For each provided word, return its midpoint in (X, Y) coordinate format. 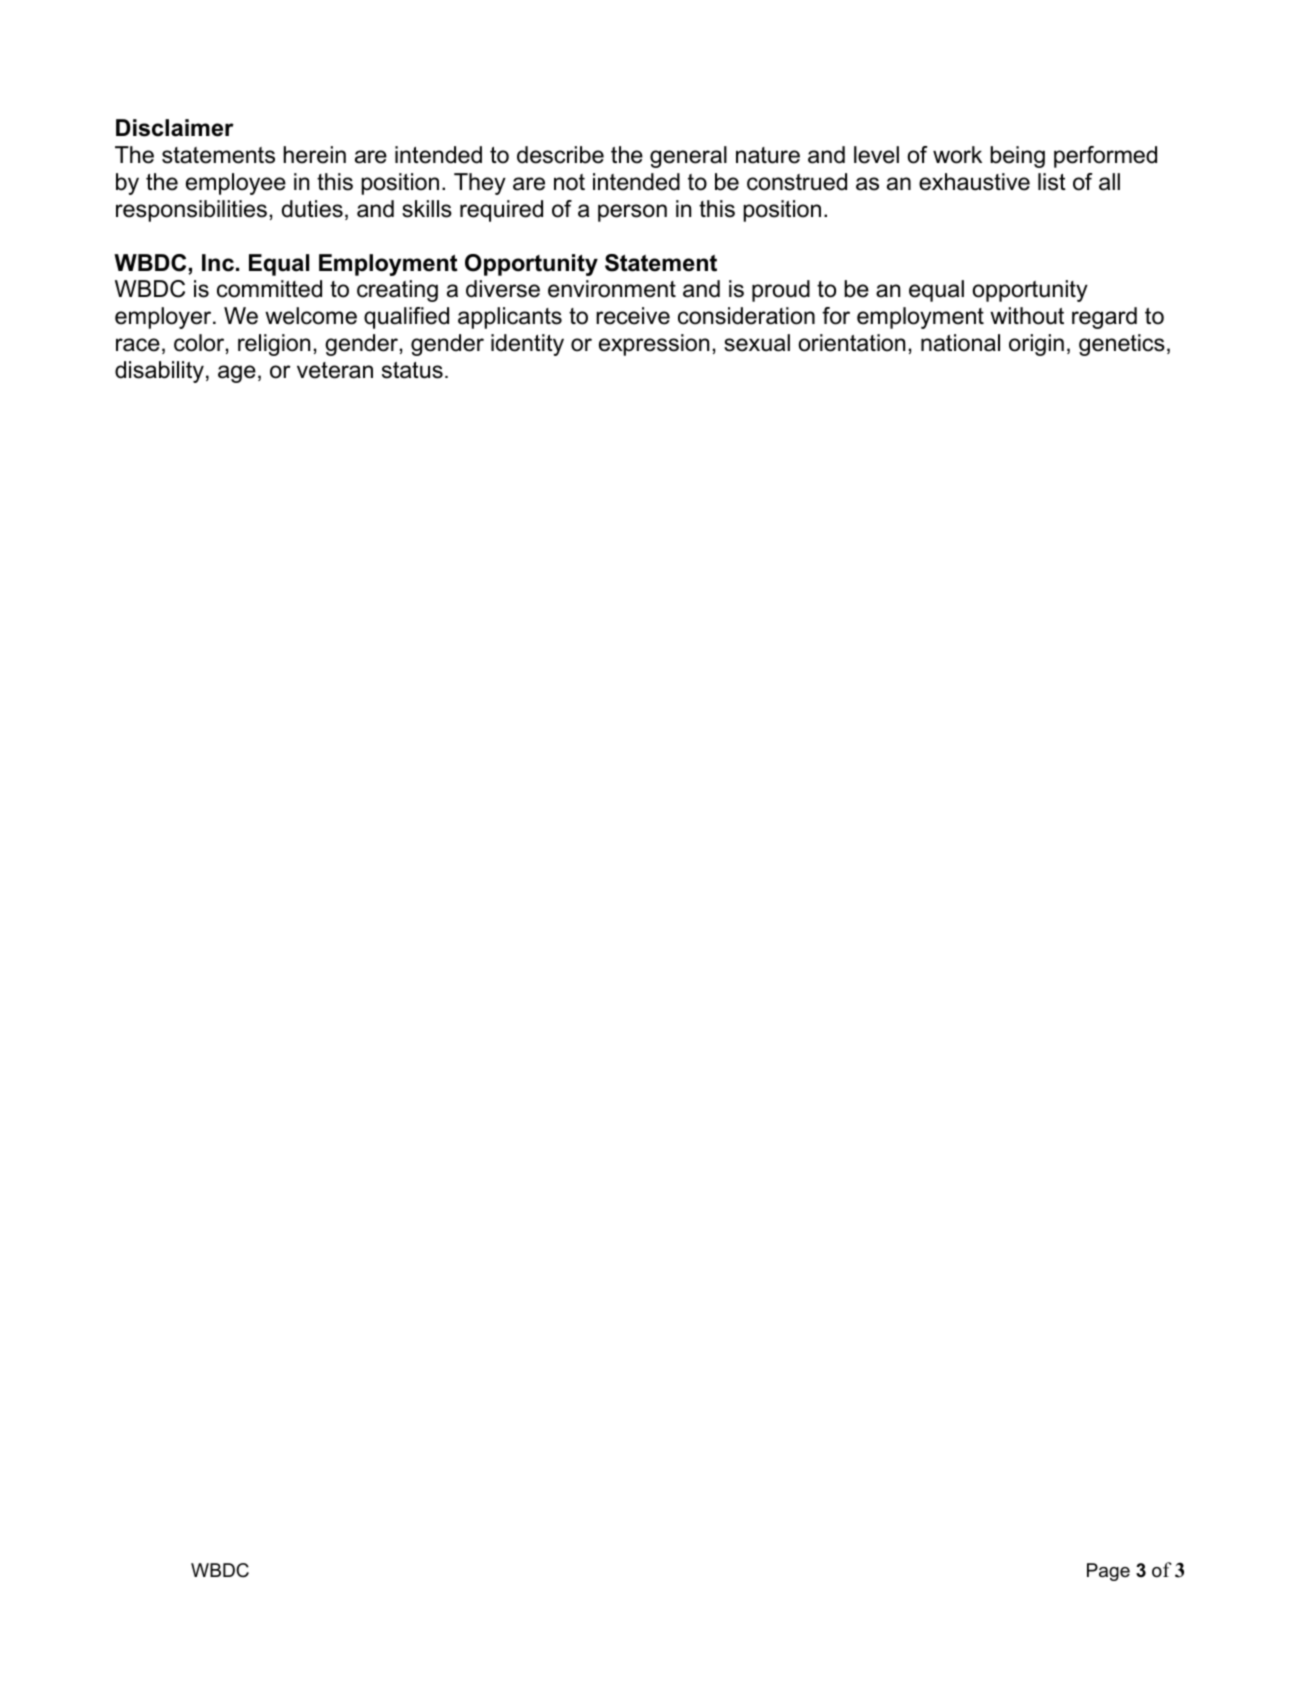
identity (527, 345)
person (632, 213)
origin (1036, 345)
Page (1108, 1572)
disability (159, 372)
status (412, 370)
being (1017, 157)
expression (654, 345)
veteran (335, 370)
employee (236, 184)
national (960, 343)
